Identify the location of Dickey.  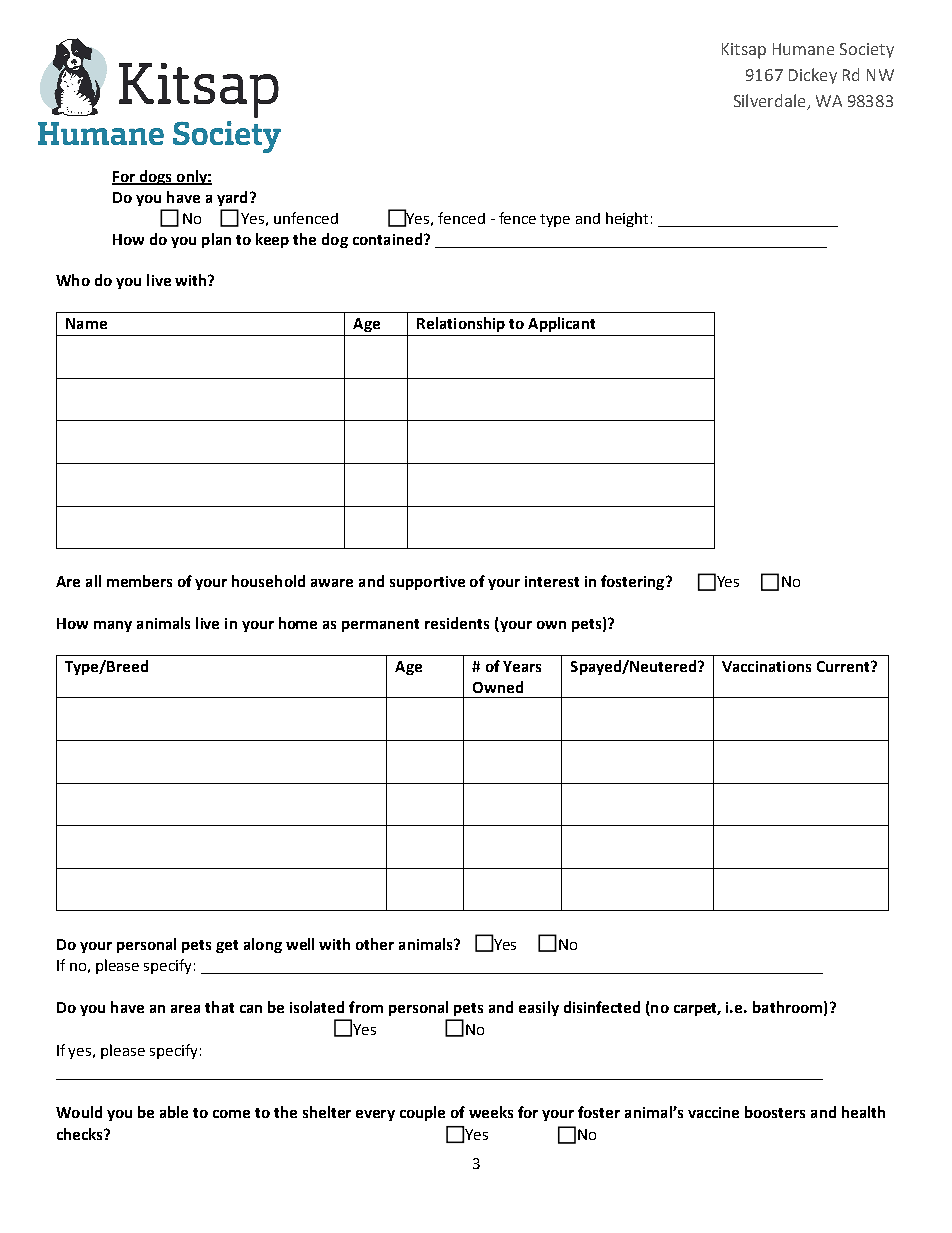
(813, 76).
